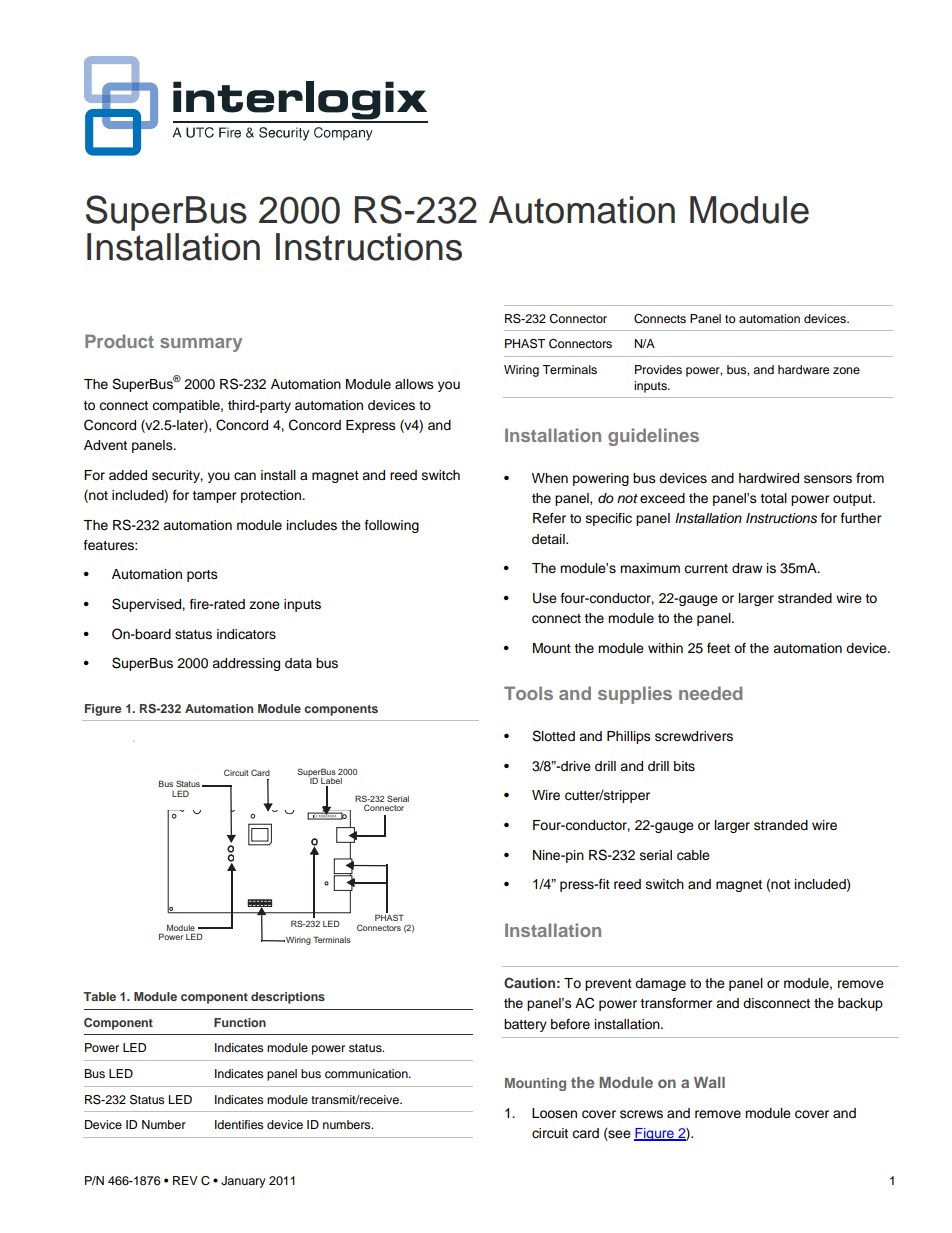 This image has height=1233, width=952. Describe the element at coordinates (803, 369) in the image. I see `hardware` at that location.
